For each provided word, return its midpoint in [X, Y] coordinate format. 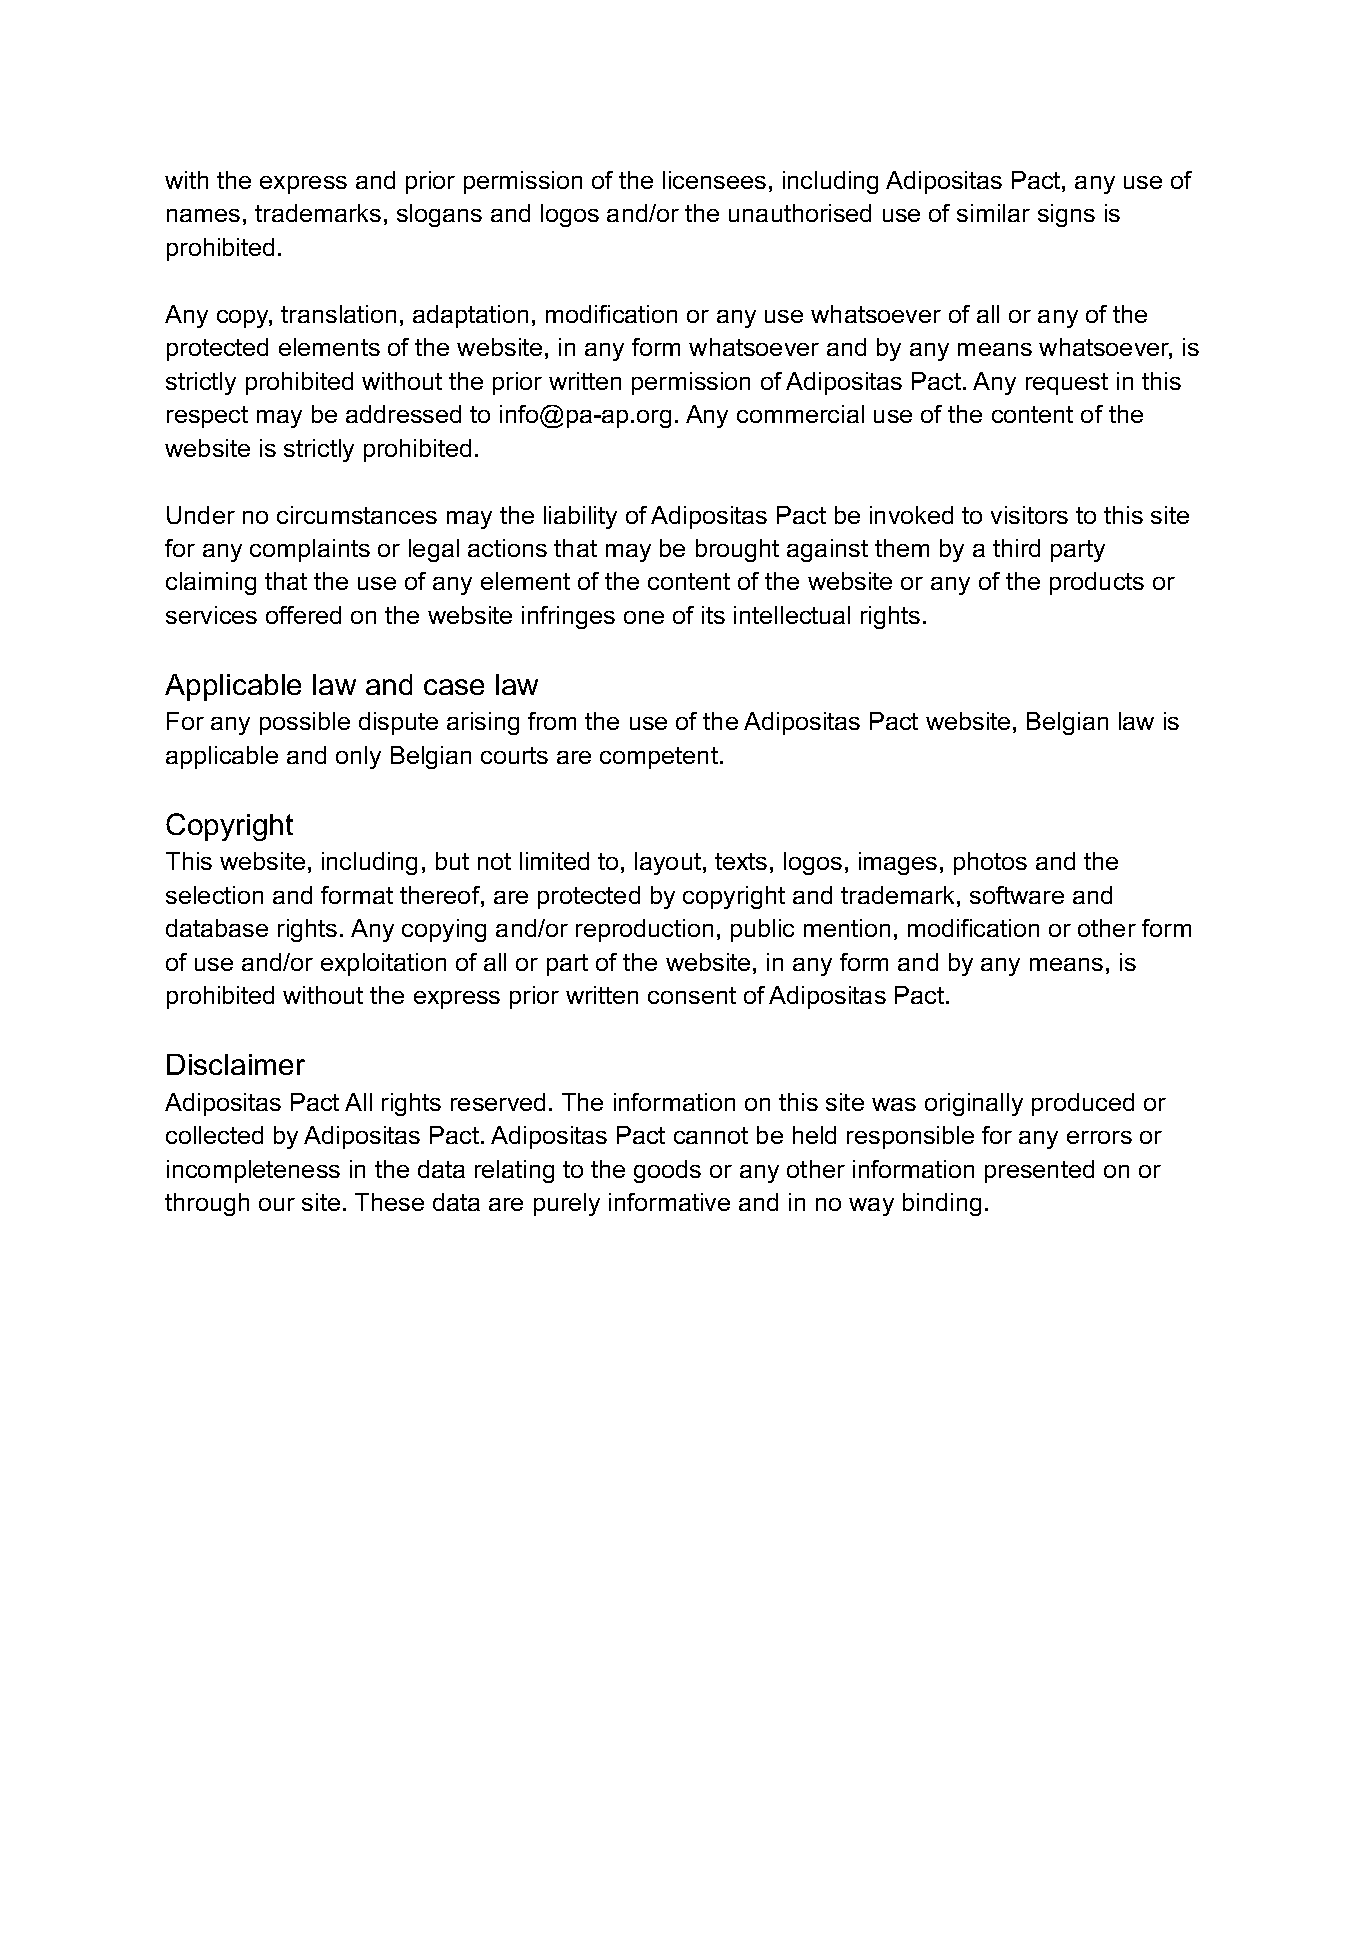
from [552, 721]
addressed [403, 414]
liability [580, 517]
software [1017, 895]
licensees [714, 180]
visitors [1029, 515]
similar [993, 213]
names [203, 215]
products [1097, 583]
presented [1039, 1171]
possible [305, 723]
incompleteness [253, 1171]
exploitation [383, 964]
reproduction [644, 930]
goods [667, 1171]
